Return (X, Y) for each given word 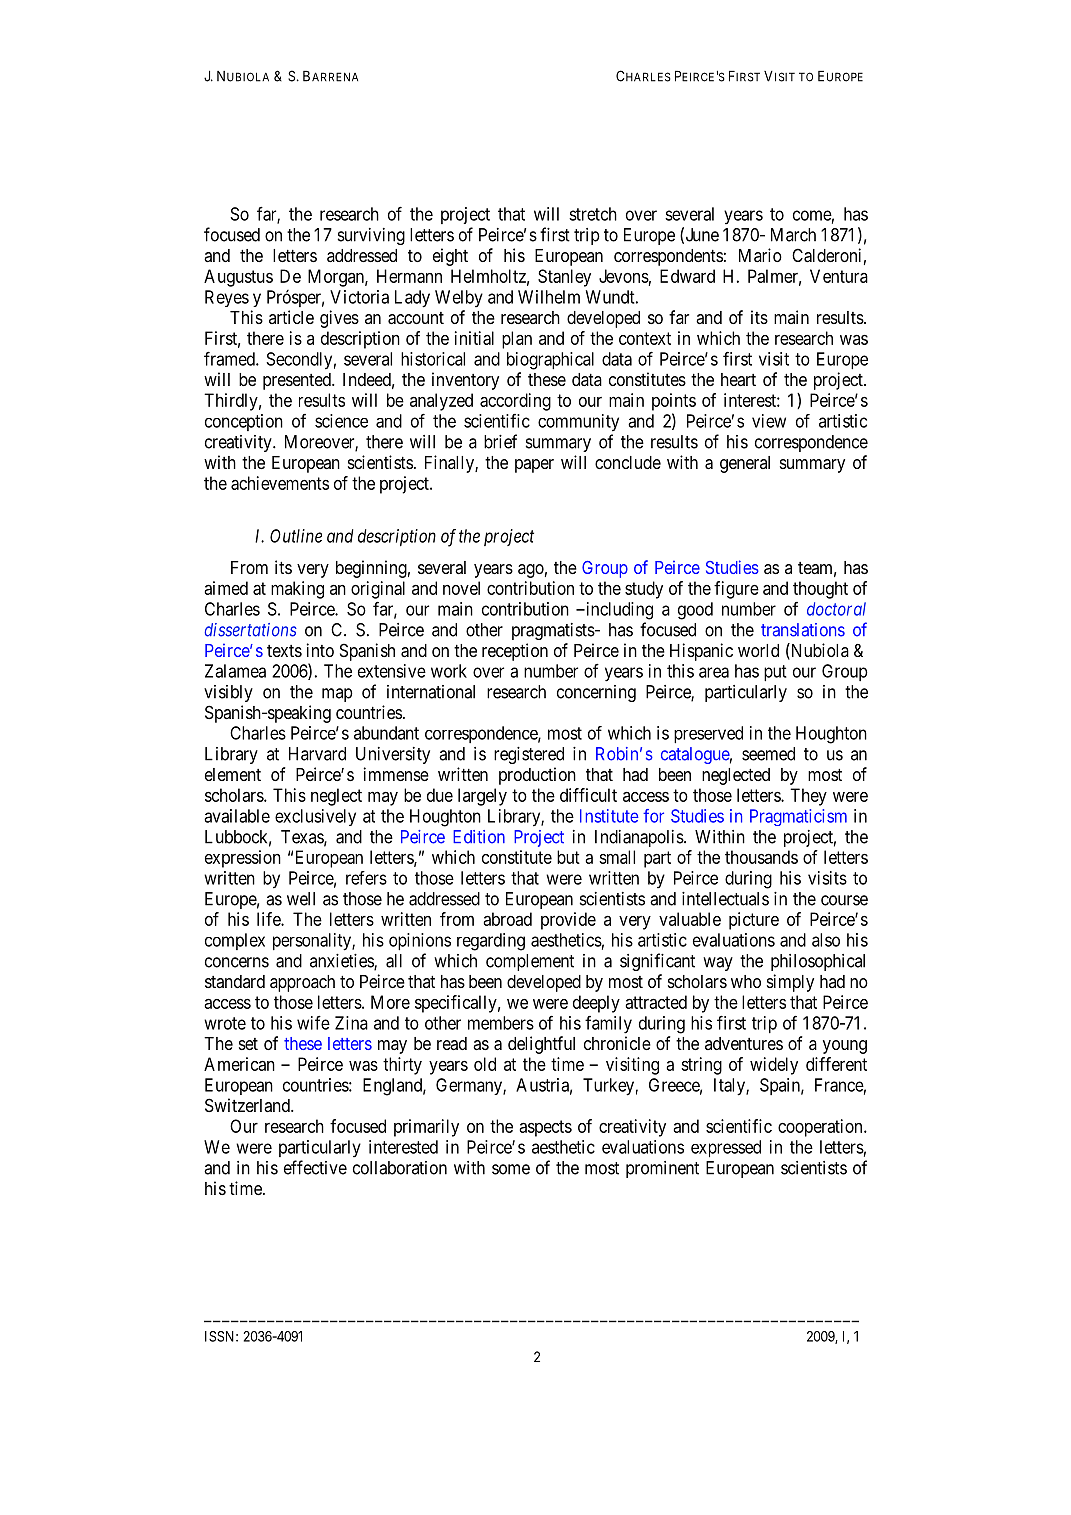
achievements (280, 483)
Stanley (564, 278)
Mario (760, 255)
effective (315, 1167)
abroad (507, 919)
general (745, 464)
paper (534, 466)
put (775, 673)
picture (754, 921)
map (337, 695)
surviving (371, 236)
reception (515, 652)
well (301, 899)
